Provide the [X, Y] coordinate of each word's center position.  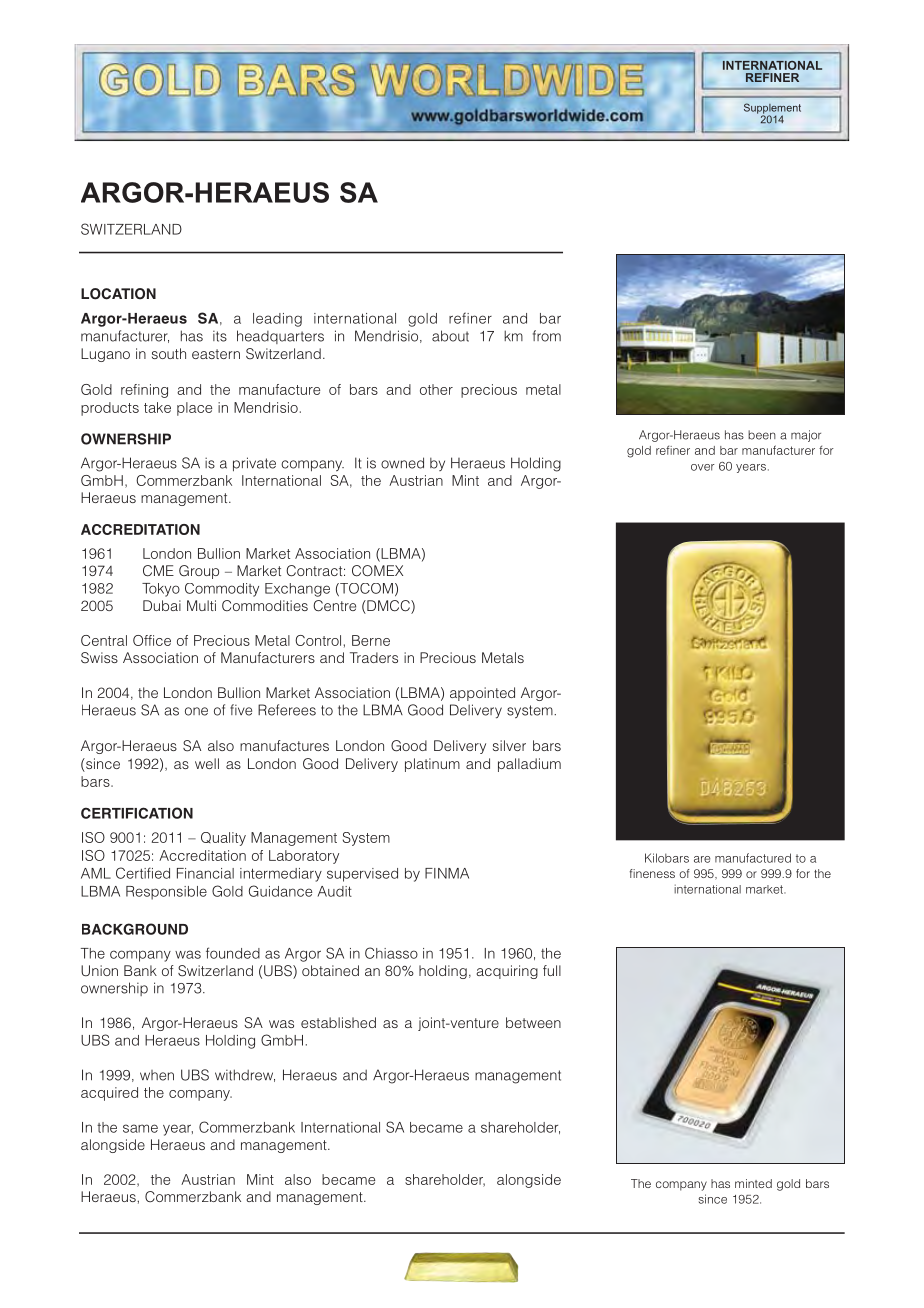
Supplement [772, 109]
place [194, 409]
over [702, 467]
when [157, 1075]
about [450, 336]
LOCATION [118, 294]
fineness [652, 873]
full [552, 970]
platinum [432, 765]
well [207, 763]
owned [402, 463]
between [533, 1022]
